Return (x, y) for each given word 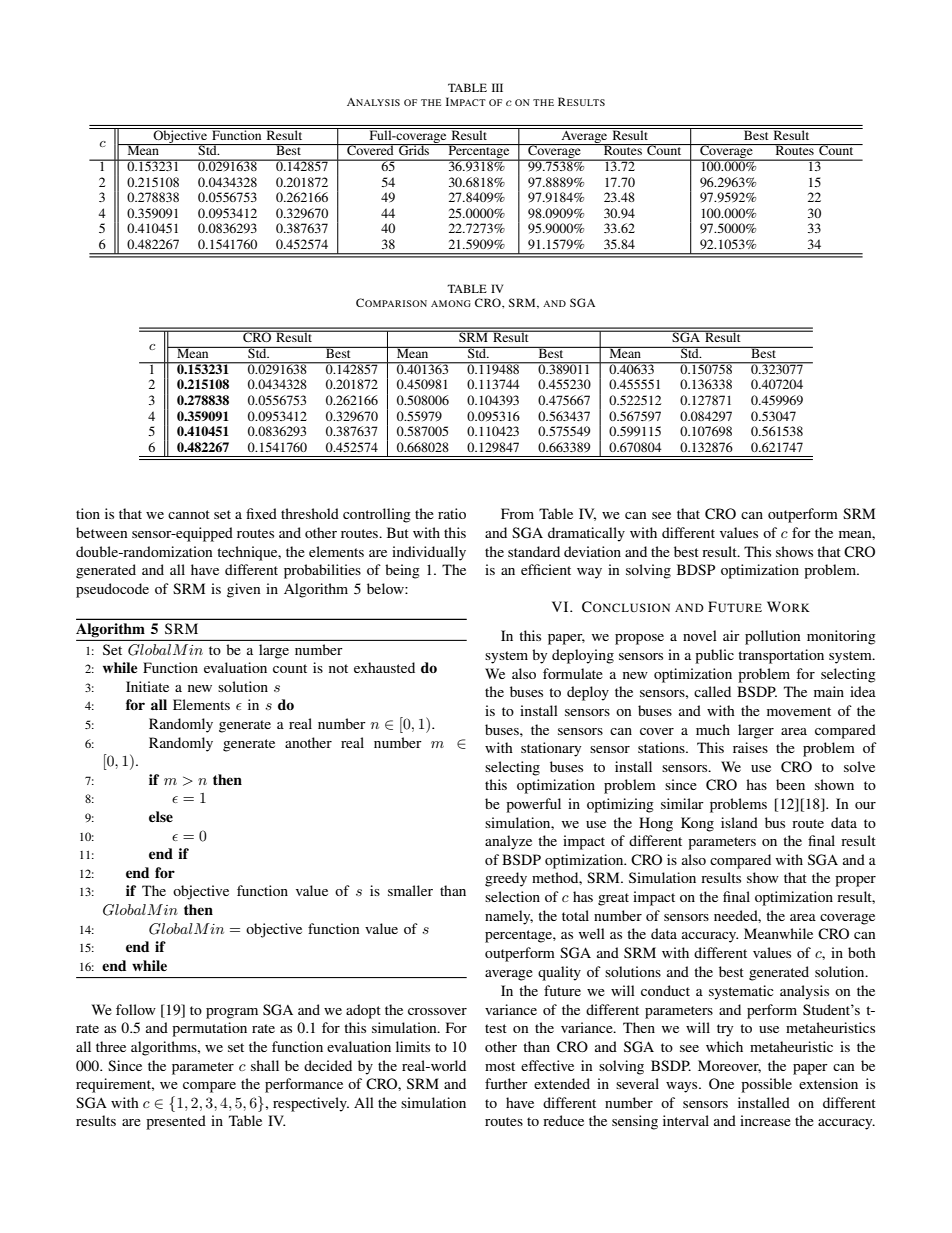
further (506, 1083)
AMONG (451, 303)
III (497, 87)
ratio (452, 513)
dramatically (586, 534)
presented (176, 1122)
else (161, 816)
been (790, 784)
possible (766, 1085)
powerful (533, 805)
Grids (414, 149)
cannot (189, 514)
